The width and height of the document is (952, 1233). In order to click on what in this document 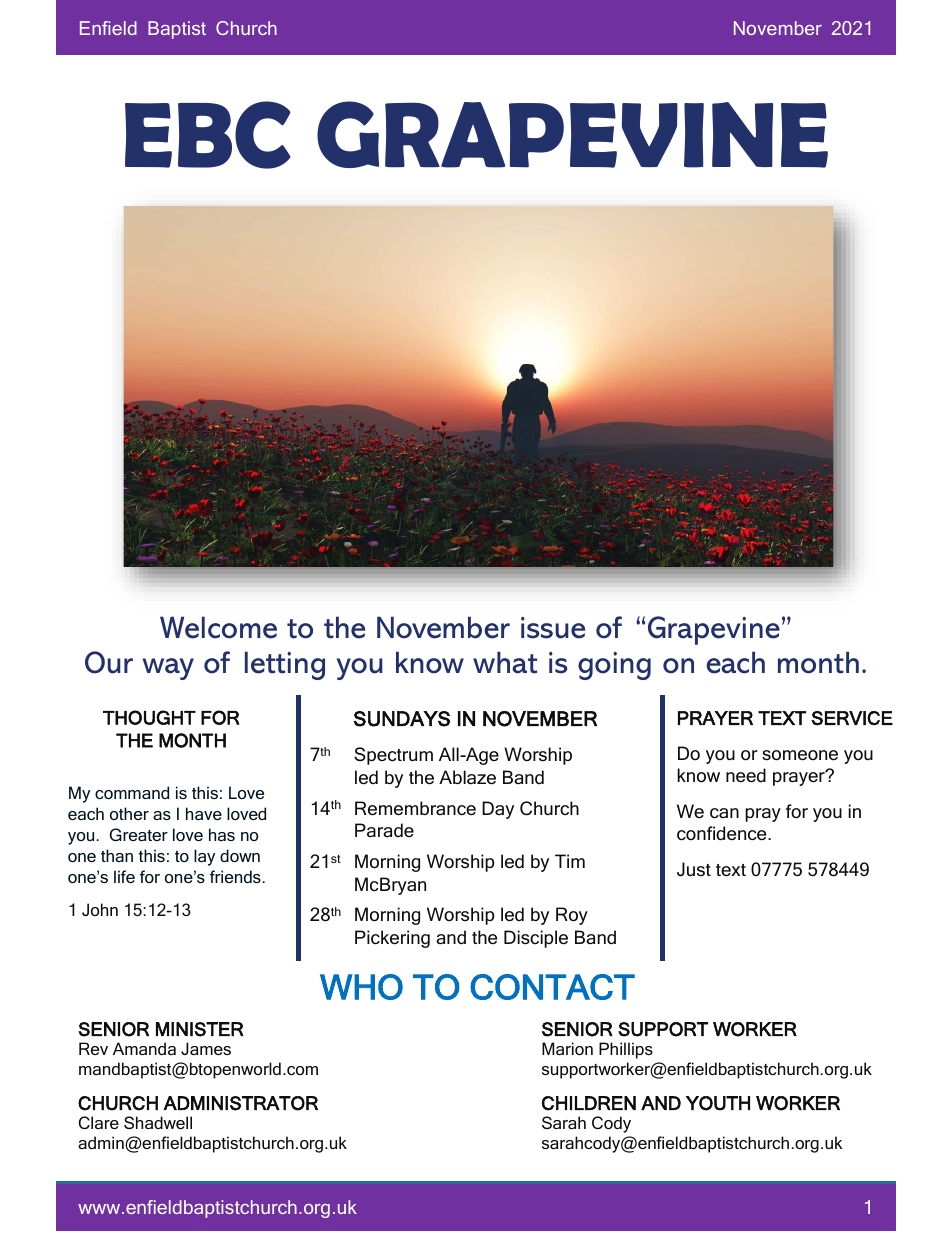, I will do `click(505, 662)`.
